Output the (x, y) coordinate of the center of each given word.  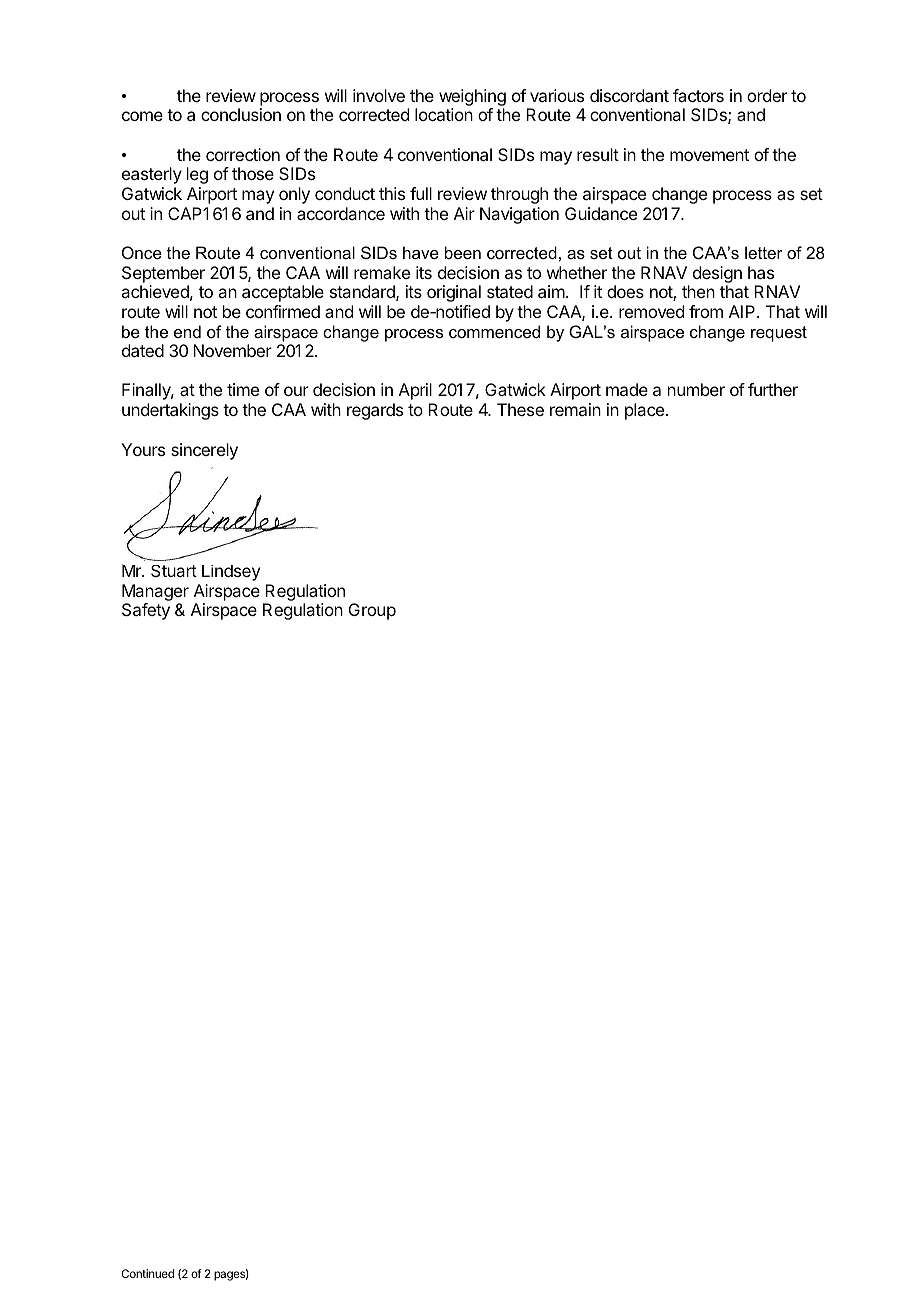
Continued (147, 1273)
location (444, 114)
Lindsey (231, 573)
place (646, 411)
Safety (146, 611)
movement (709, 155)
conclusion (241, 114)
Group (372, 611)
